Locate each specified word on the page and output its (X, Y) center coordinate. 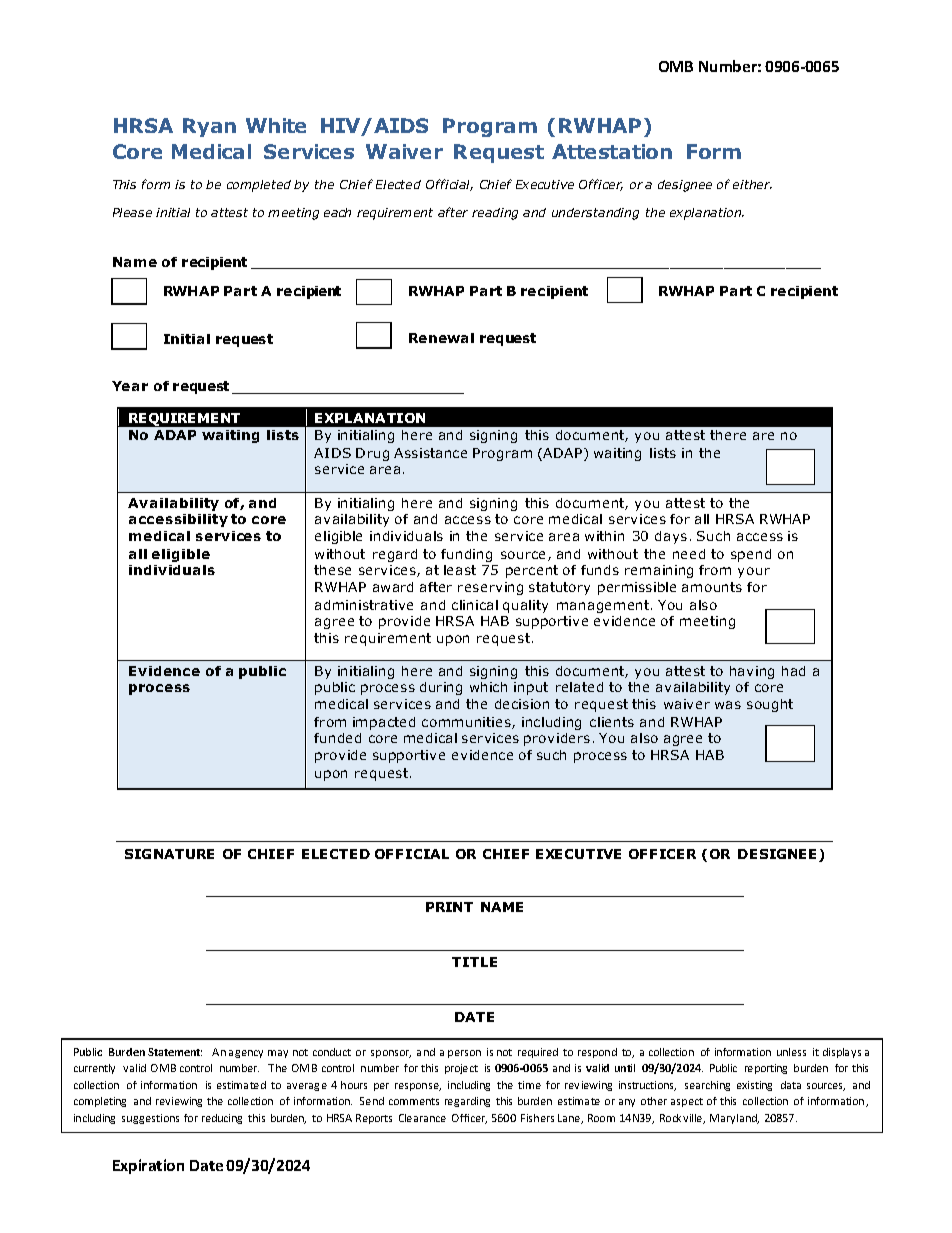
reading (495, 214)
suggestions (150, 1119)
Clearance (422, 1118)
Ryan (209, 127)
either (752, 184)
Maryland (734, 1119)
